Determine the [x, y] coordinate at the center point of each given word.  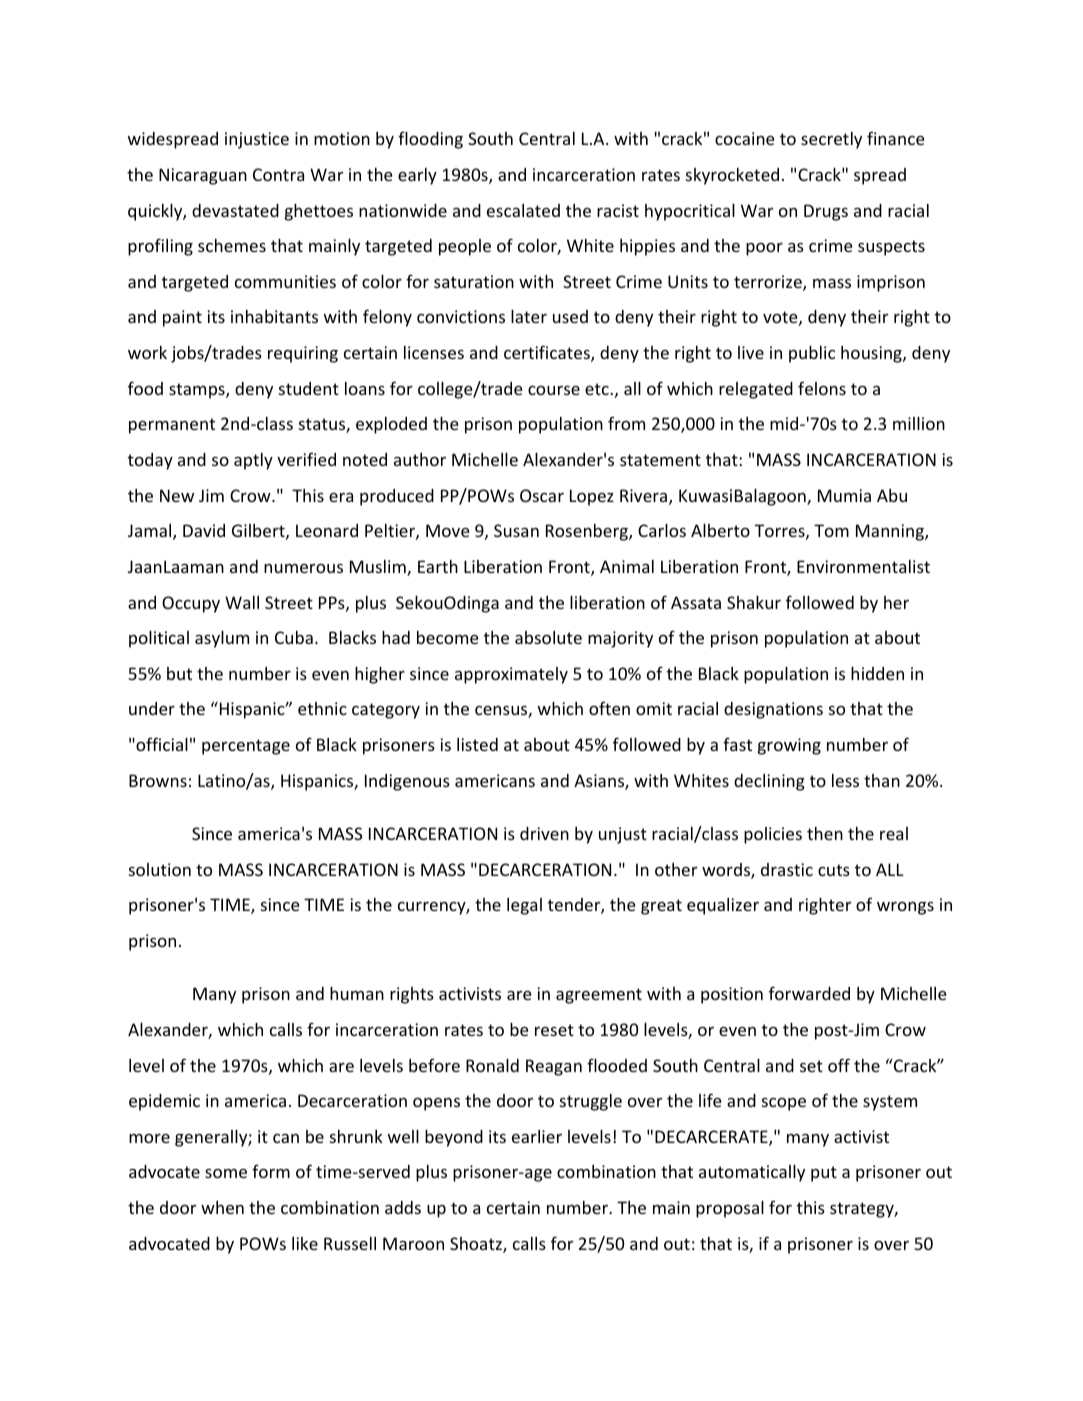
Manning [891, 532]
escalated [523, 210]
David [204, 530]
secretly [831, 140]
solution [160, 869]
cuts [834, 870]
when [222, 1207]
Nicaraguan [203, 176]
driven [544, 833]
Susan [516, 530]
